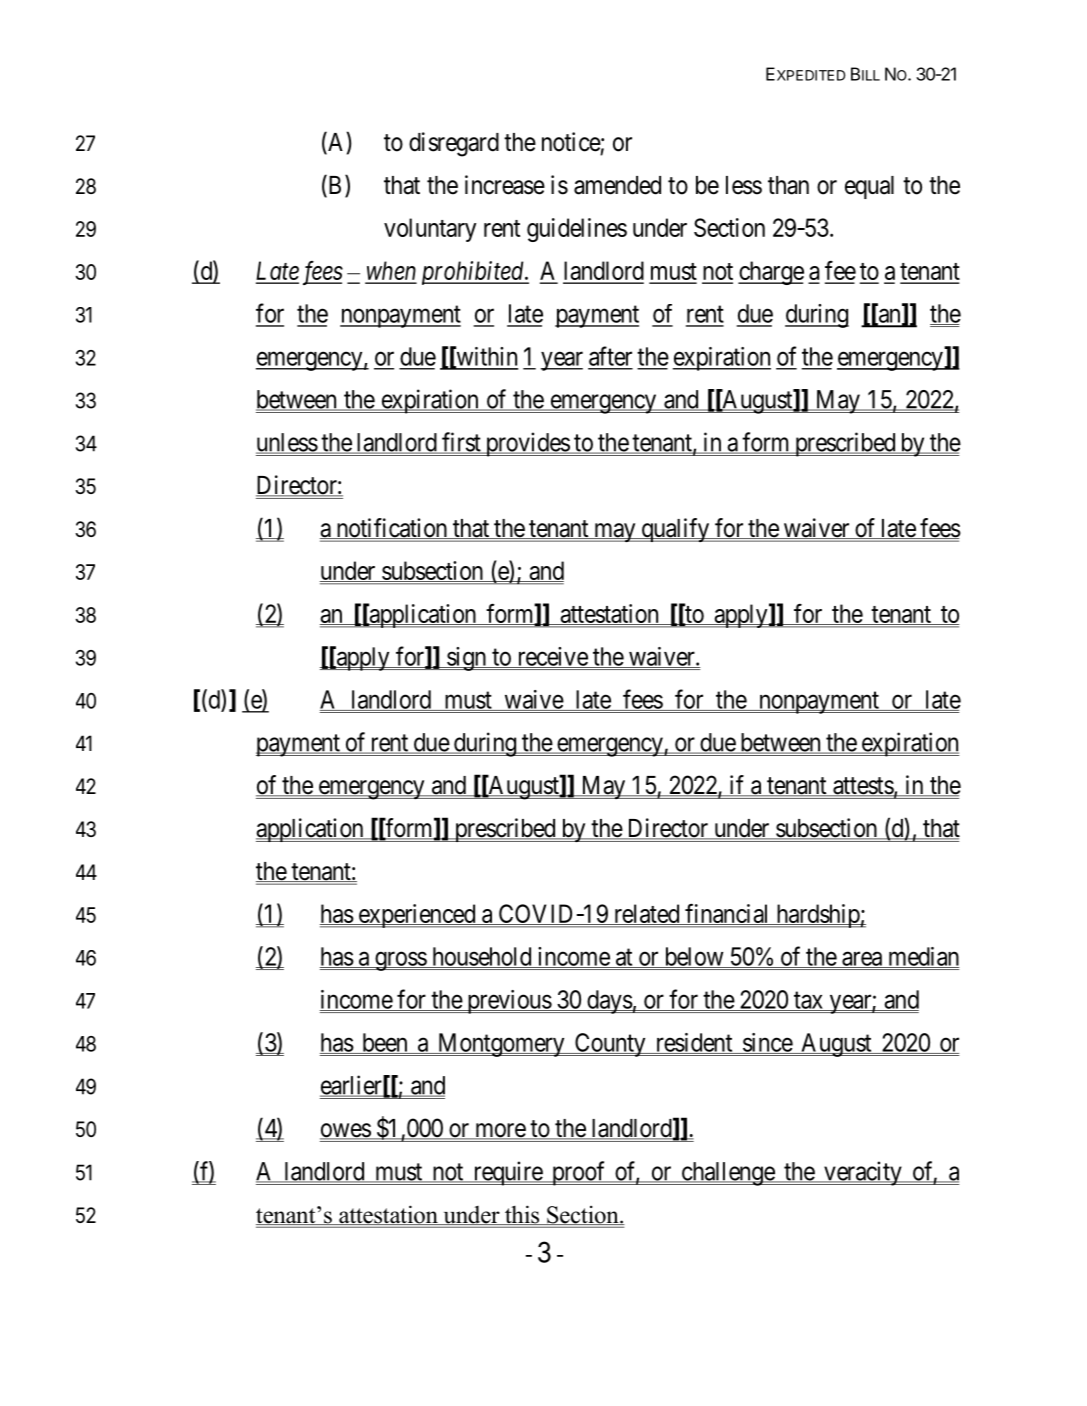 This screenshot has width=1087, height=1406. Describe the element at coordinates (527, 444) in the screenshot. I see `provides` at that location.
